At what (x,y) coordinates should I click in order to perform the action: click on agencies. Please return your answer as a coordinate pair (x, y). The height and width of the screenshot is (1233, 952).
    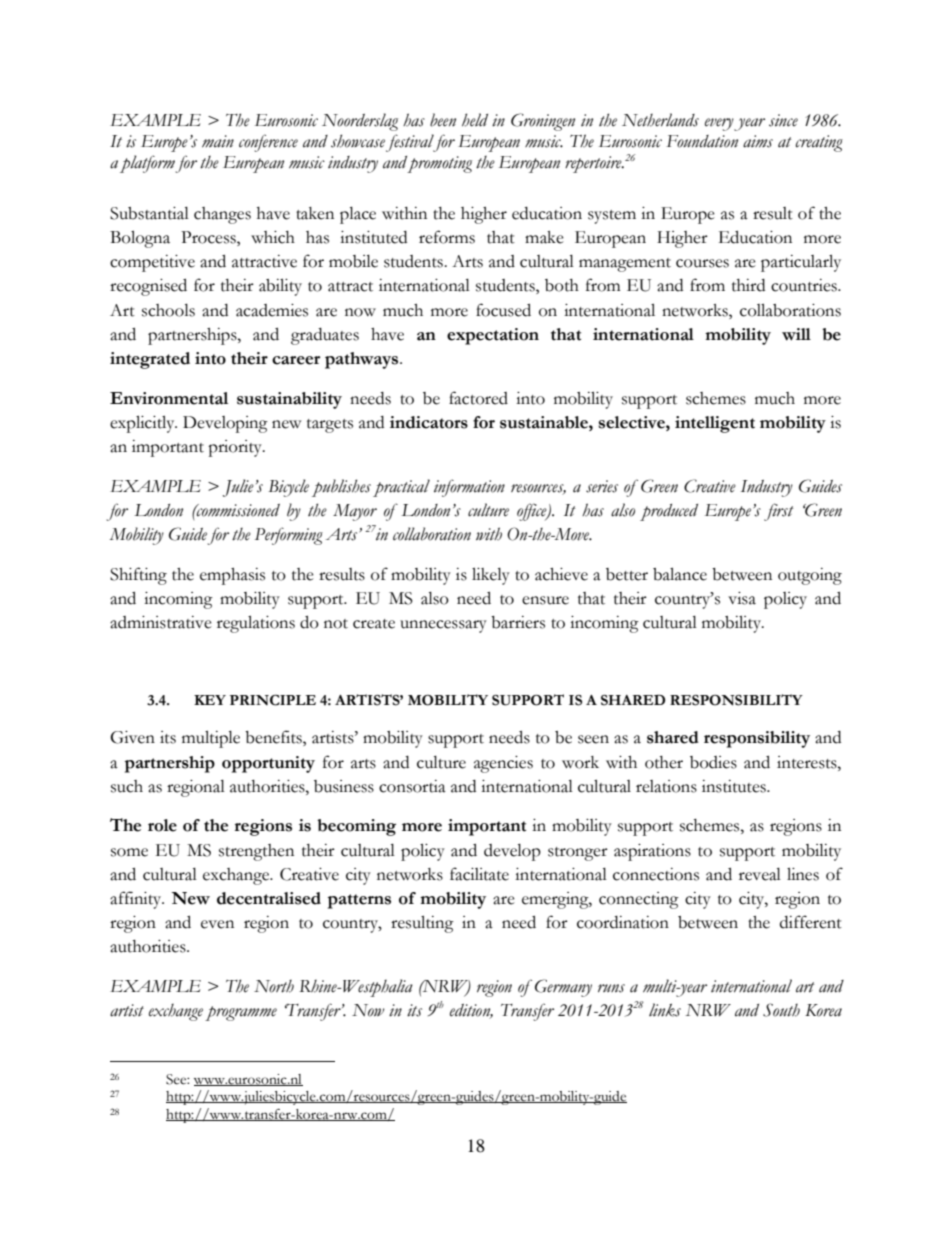
    Looking at the image, I should click on (503, 764).
